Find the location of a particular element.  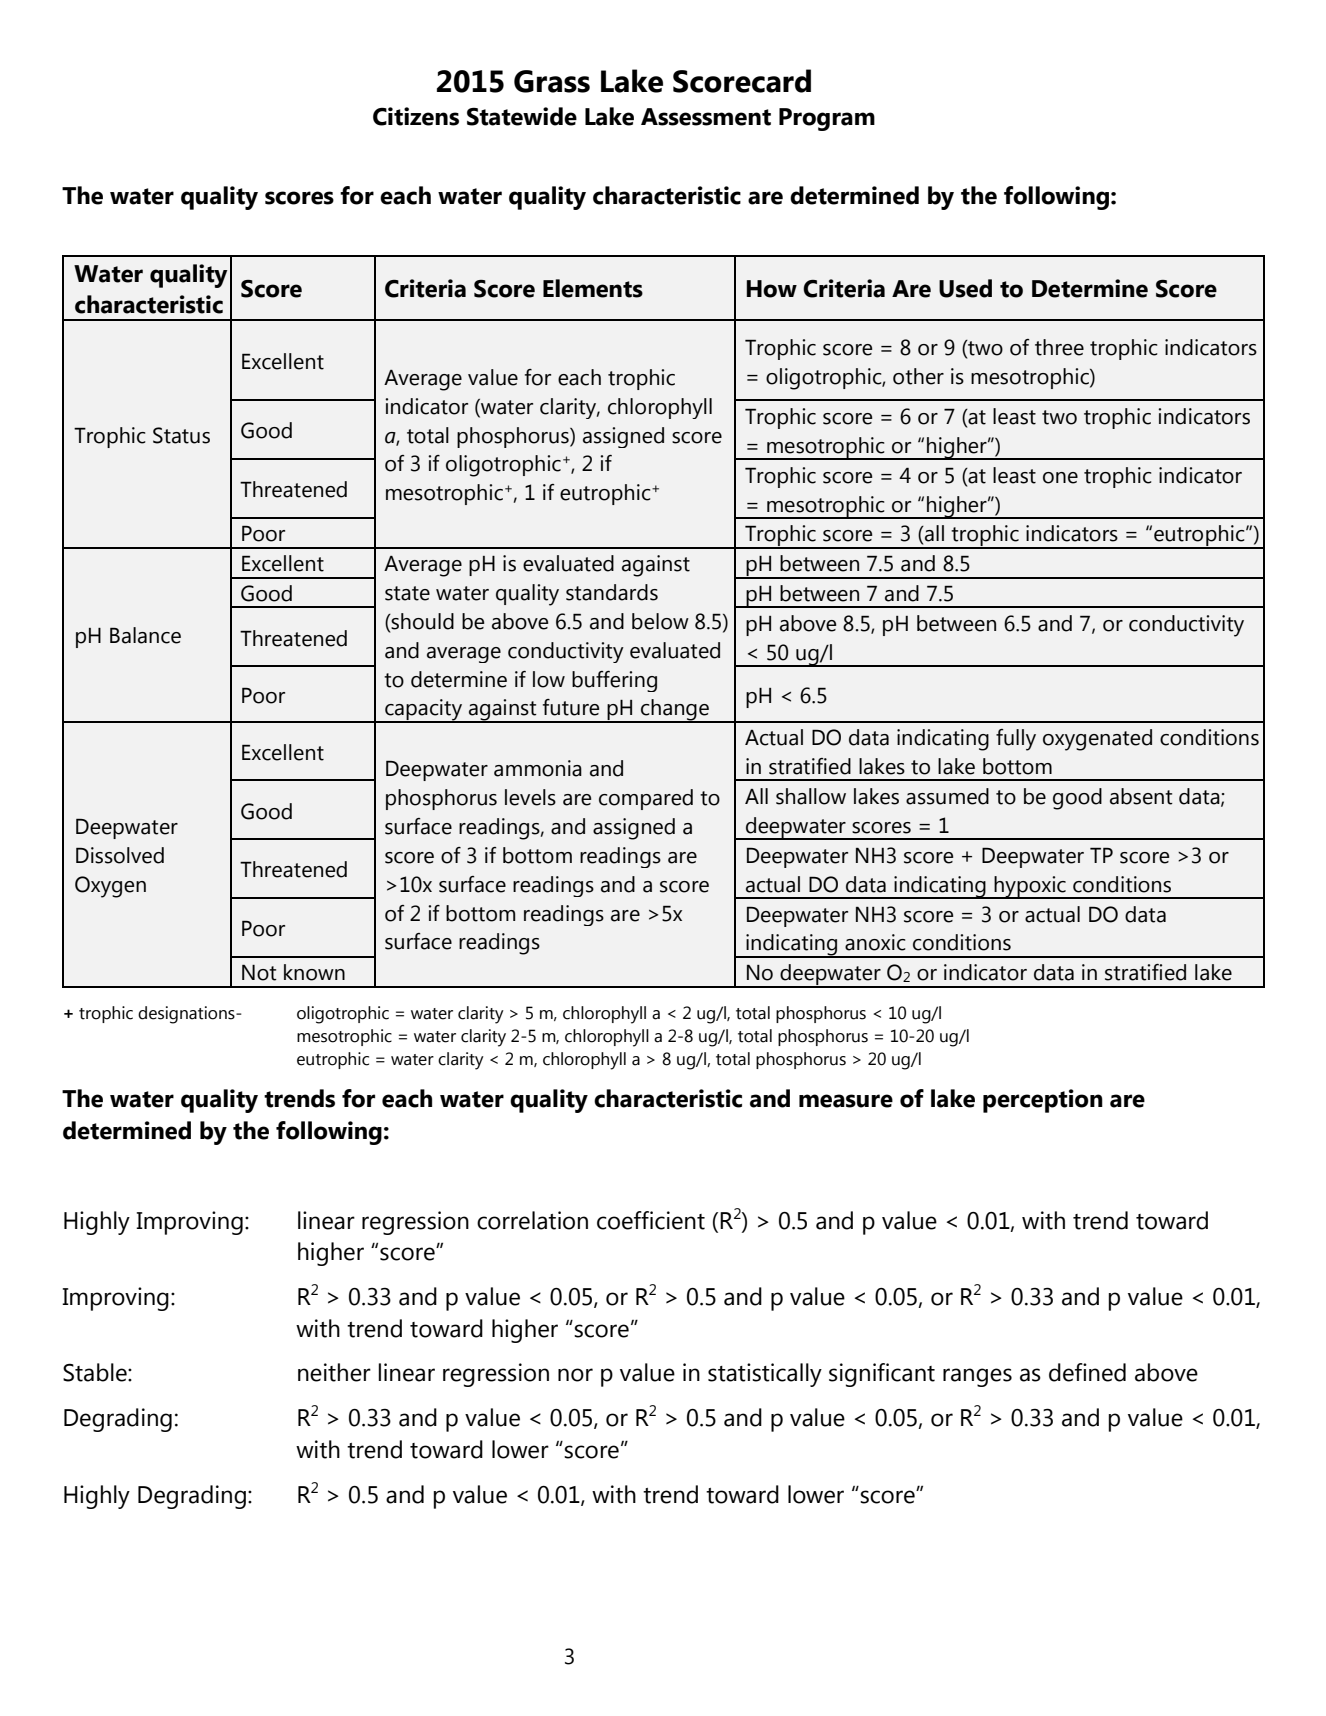

Program is located at coordinates (827, 119).
